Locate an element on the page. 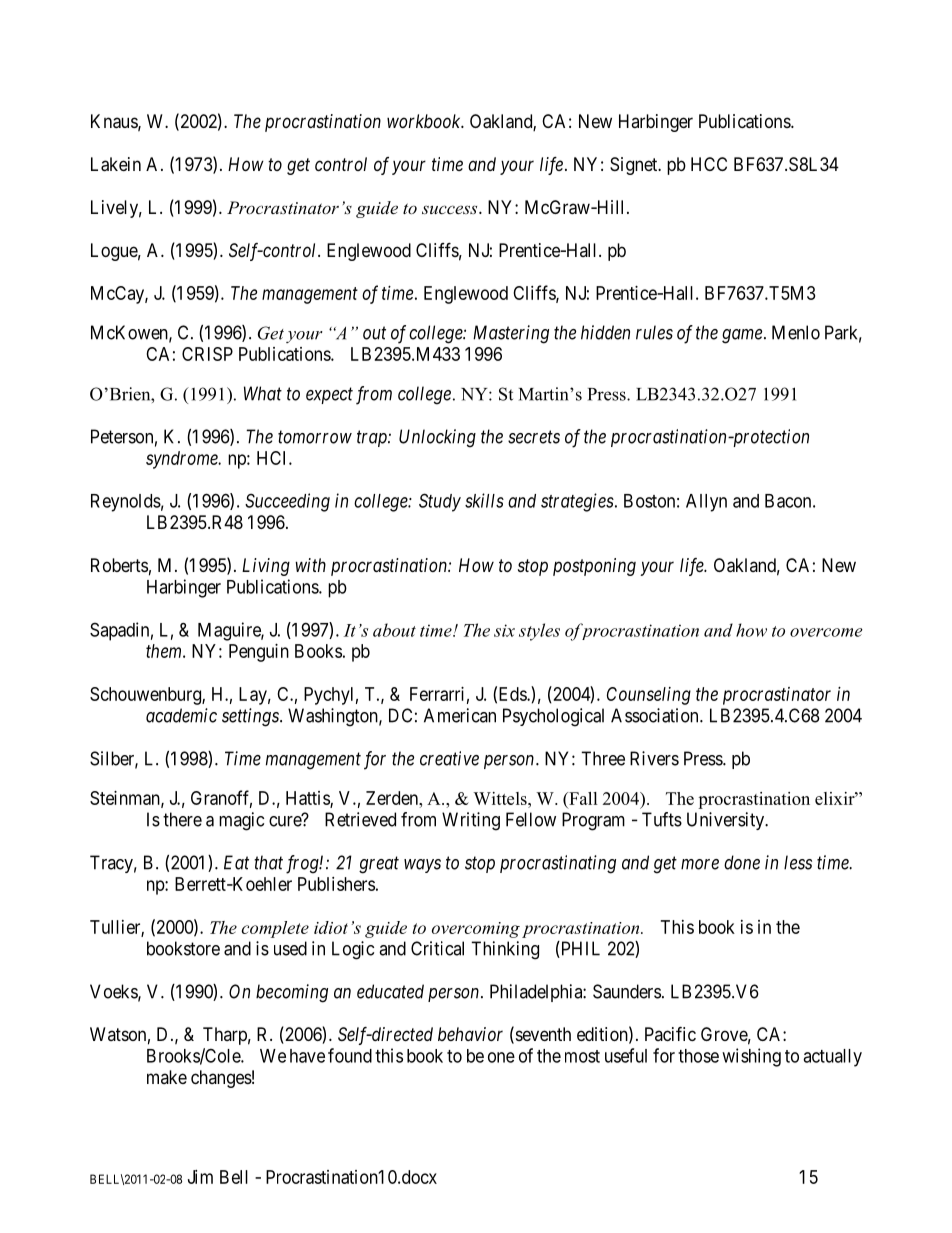  syndrome is located at coordinates (183, 460).
